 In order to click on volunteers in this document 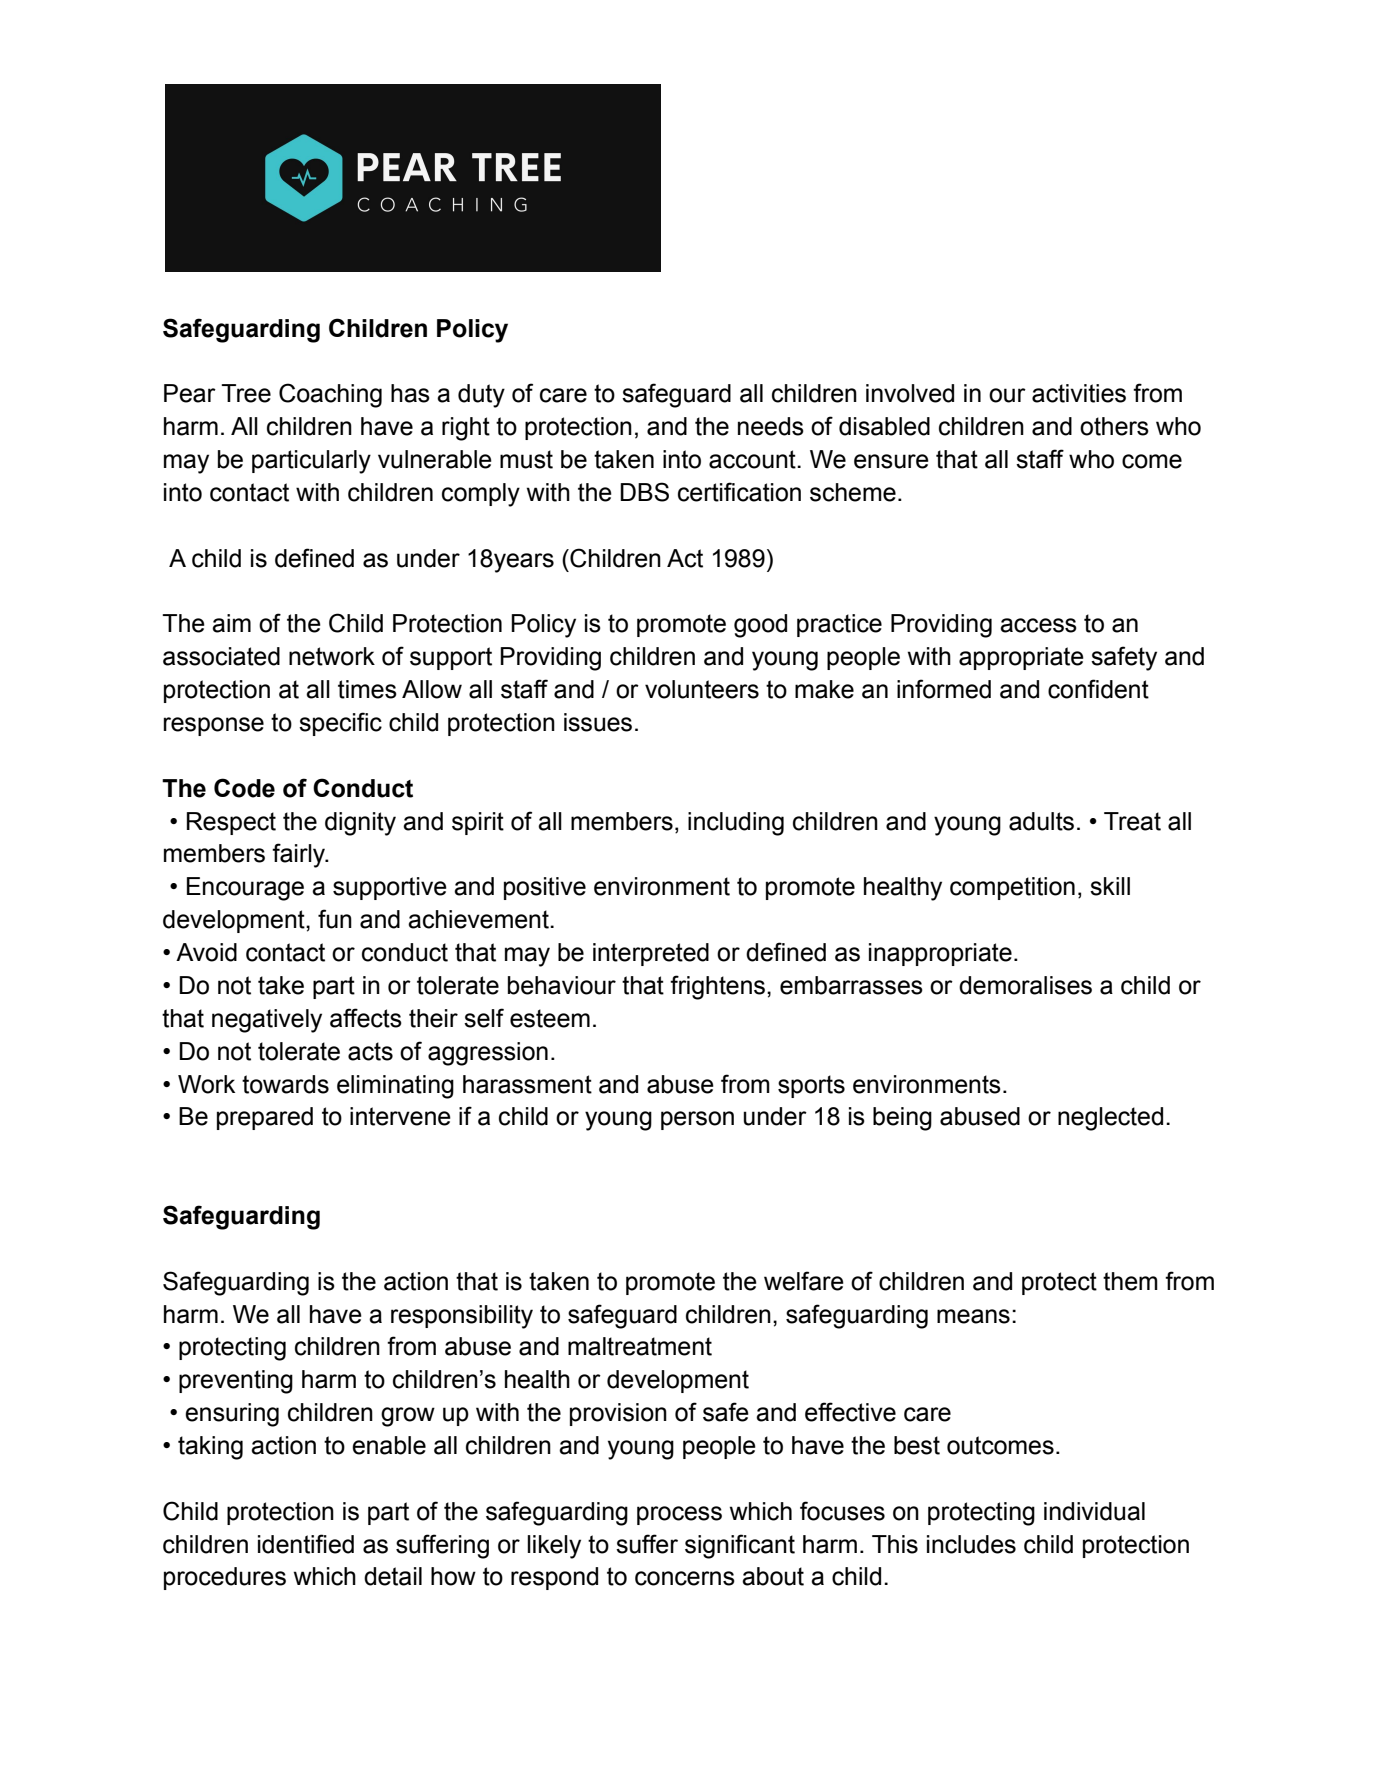, I will do `click(702, 689)`.
